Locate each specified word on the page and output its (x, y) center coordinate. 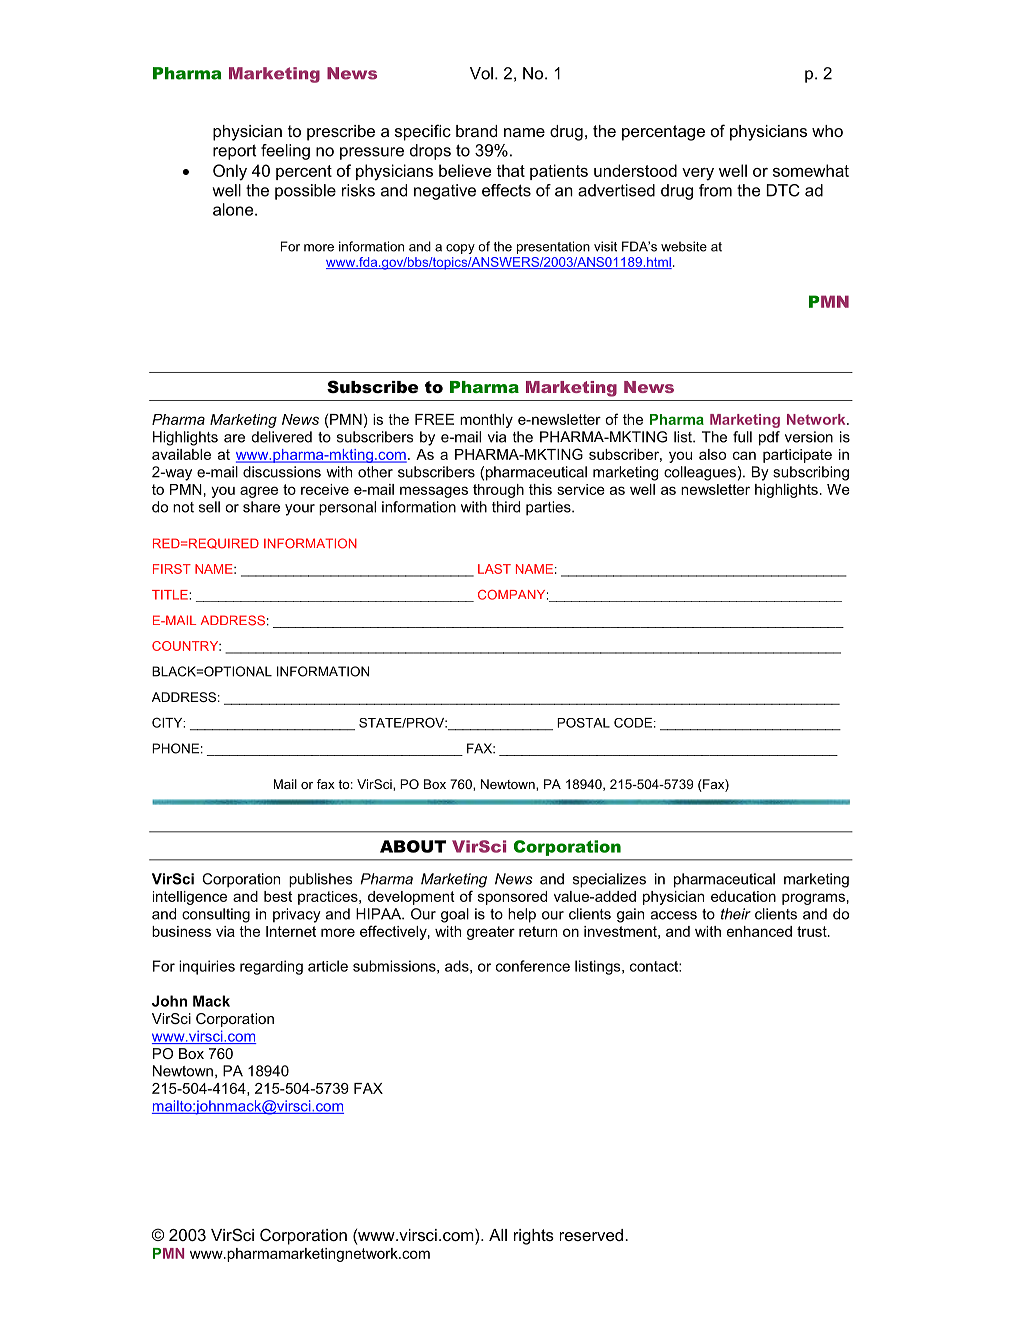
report (235, 152)
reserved (591, 1235)
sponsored (512, 898)
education (743, 896)
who (827, 131)
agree (259, 492)
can (744, 455)
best (278, 896)
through (498, 491)
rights (534, 1237)
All (498, 1235)
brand (476, 131)
